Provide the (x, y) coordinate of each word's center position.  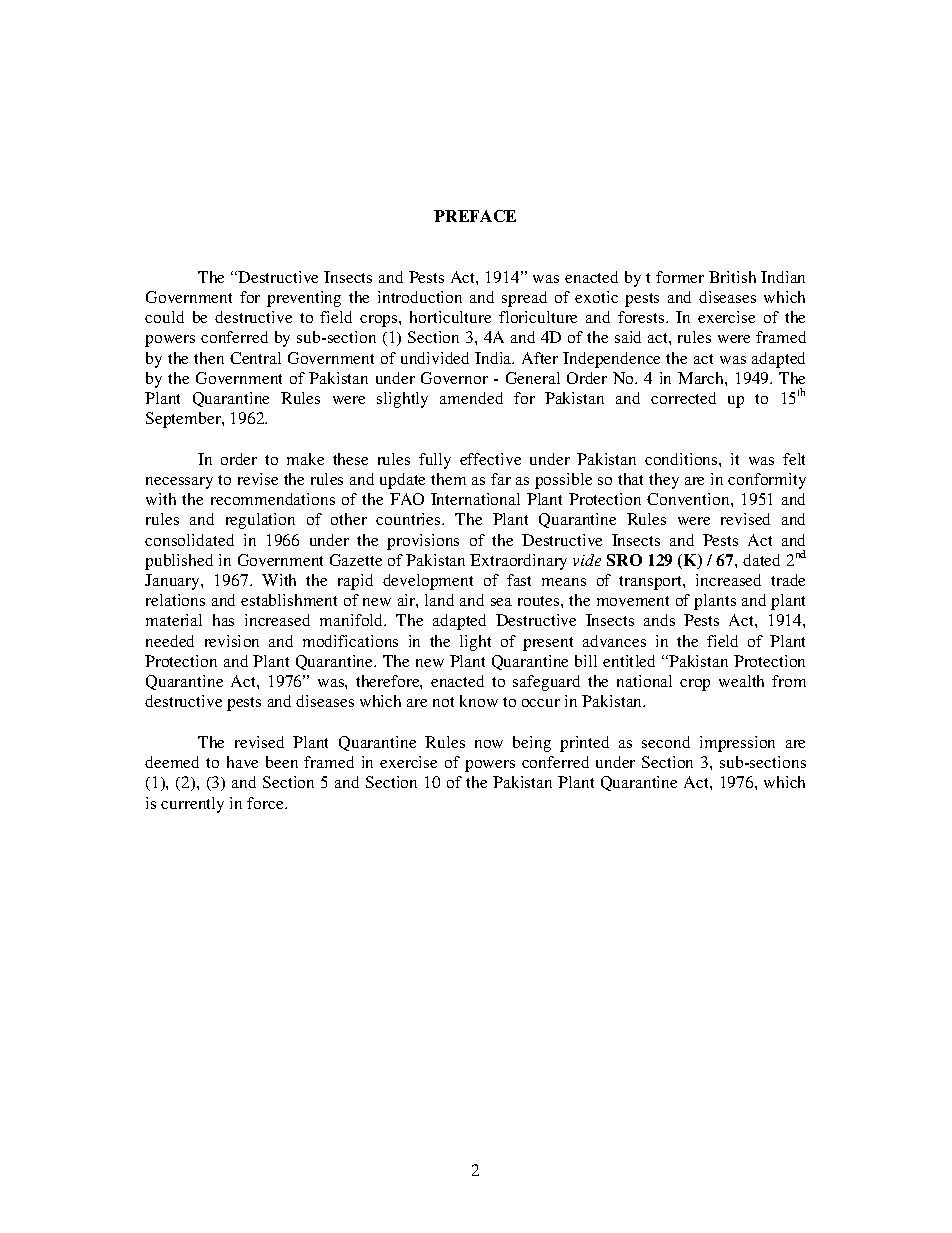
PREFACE (475, 216)
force (266, 803)
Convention (689, 499)
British (732, 277)
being (532, 744)
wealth (741, 681)
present (548, 644)
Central (255, 358)
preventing (304, 299)
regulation (260, 521)
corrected (683, 398)
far (501, 479)
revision (232, 641)
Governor (454, 378)
